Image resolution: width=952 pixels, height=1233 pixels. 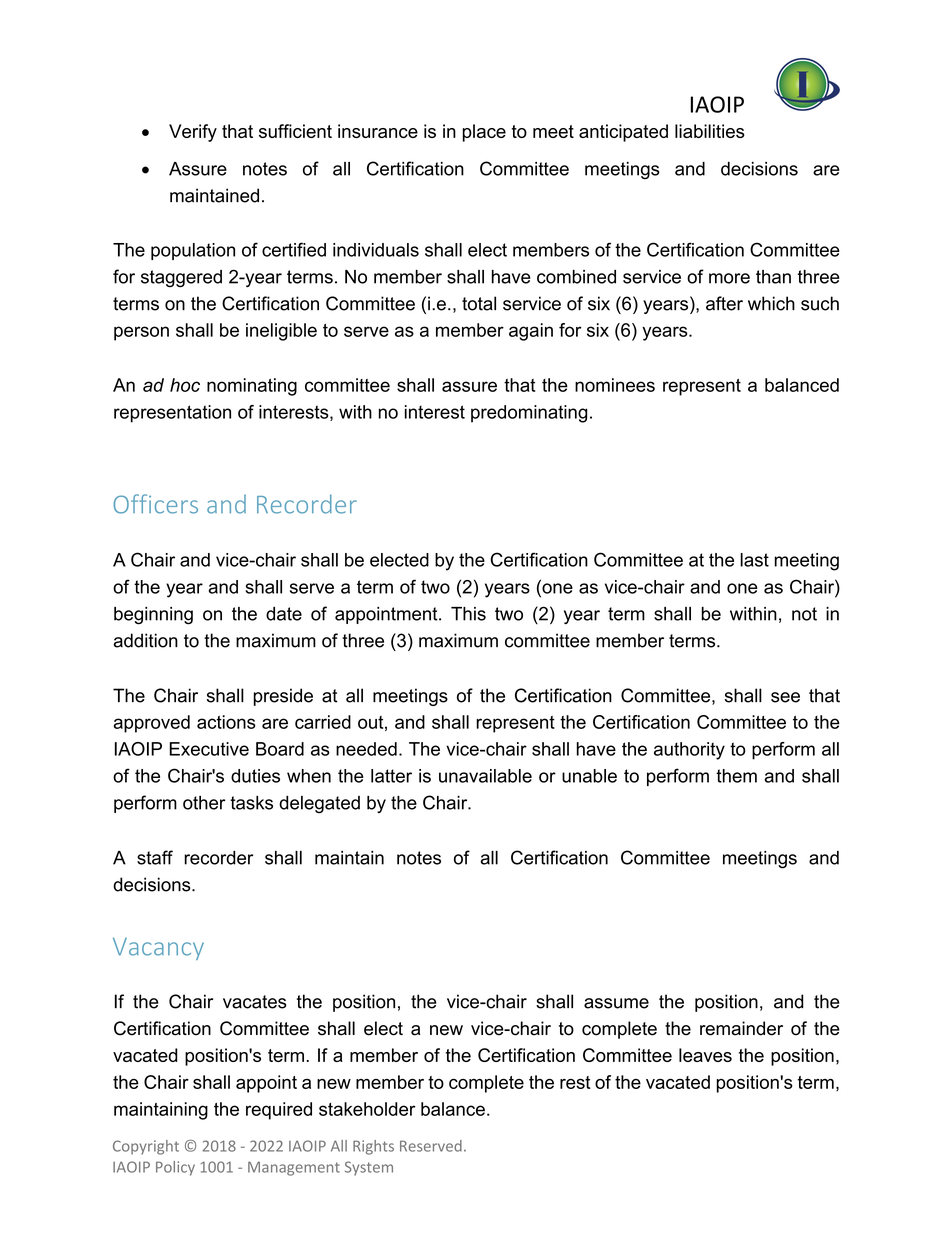 What do you see at coordinates (156, 504) in the screenshot?
I see `Officers` at bounding box center [156, 504].
